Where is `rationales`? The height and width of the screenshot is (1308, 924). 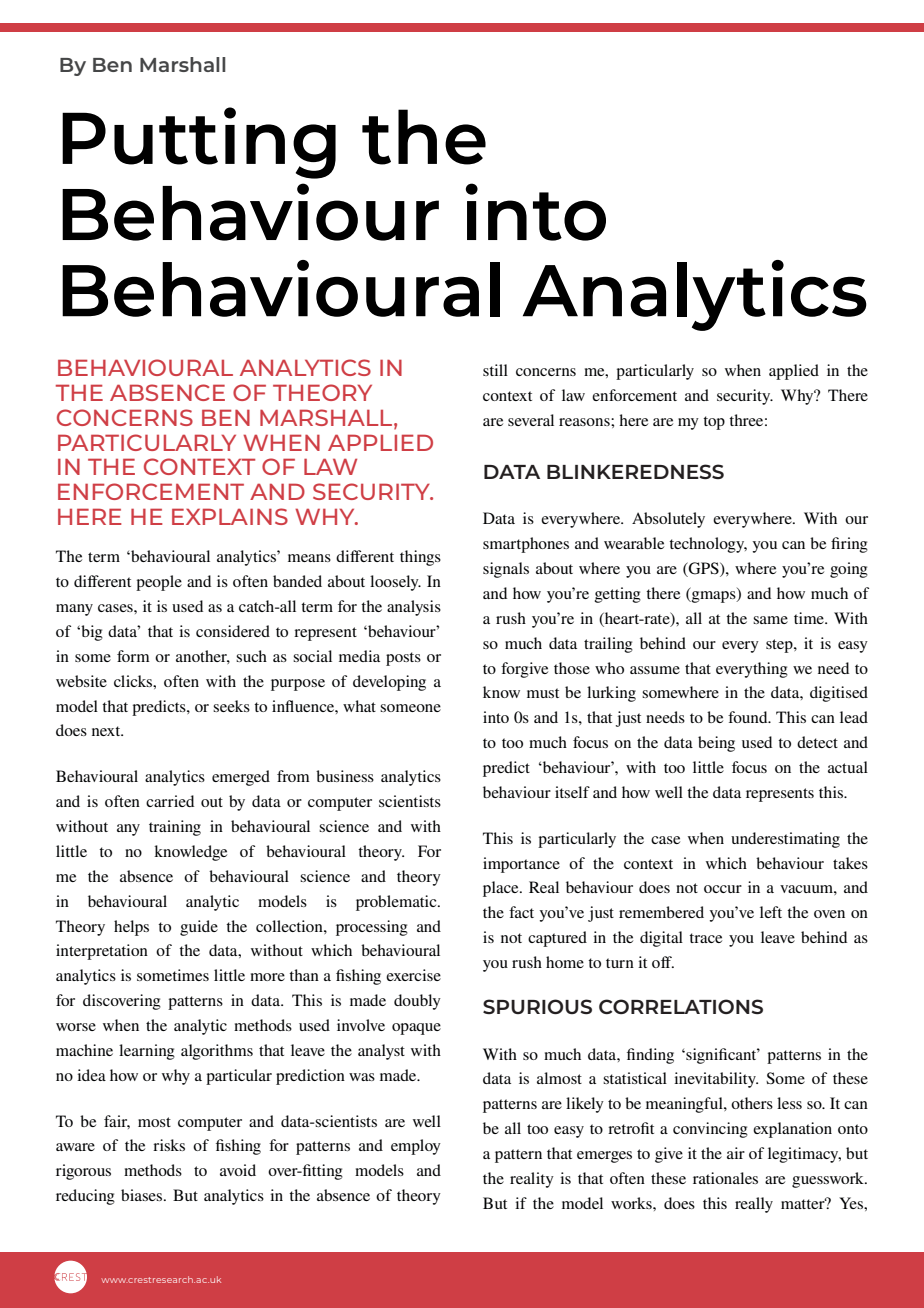
rationales is located at coordinates (725, 1178).
